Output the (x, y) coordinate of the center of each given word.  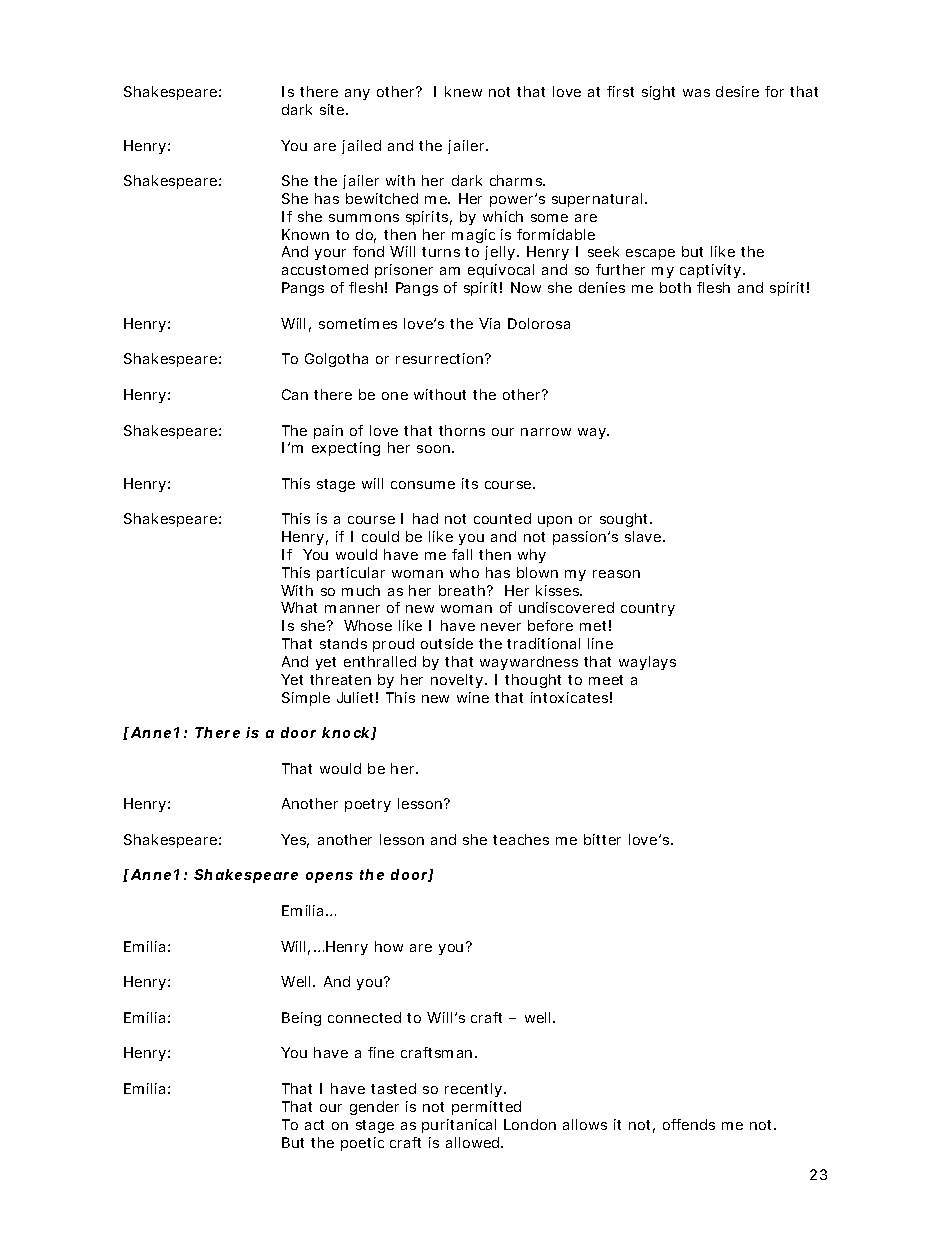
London (530, 1124)
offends (689, 1124)
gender (374, 1108)
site (333, 109)
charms (517, 180)
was (696, 93)
